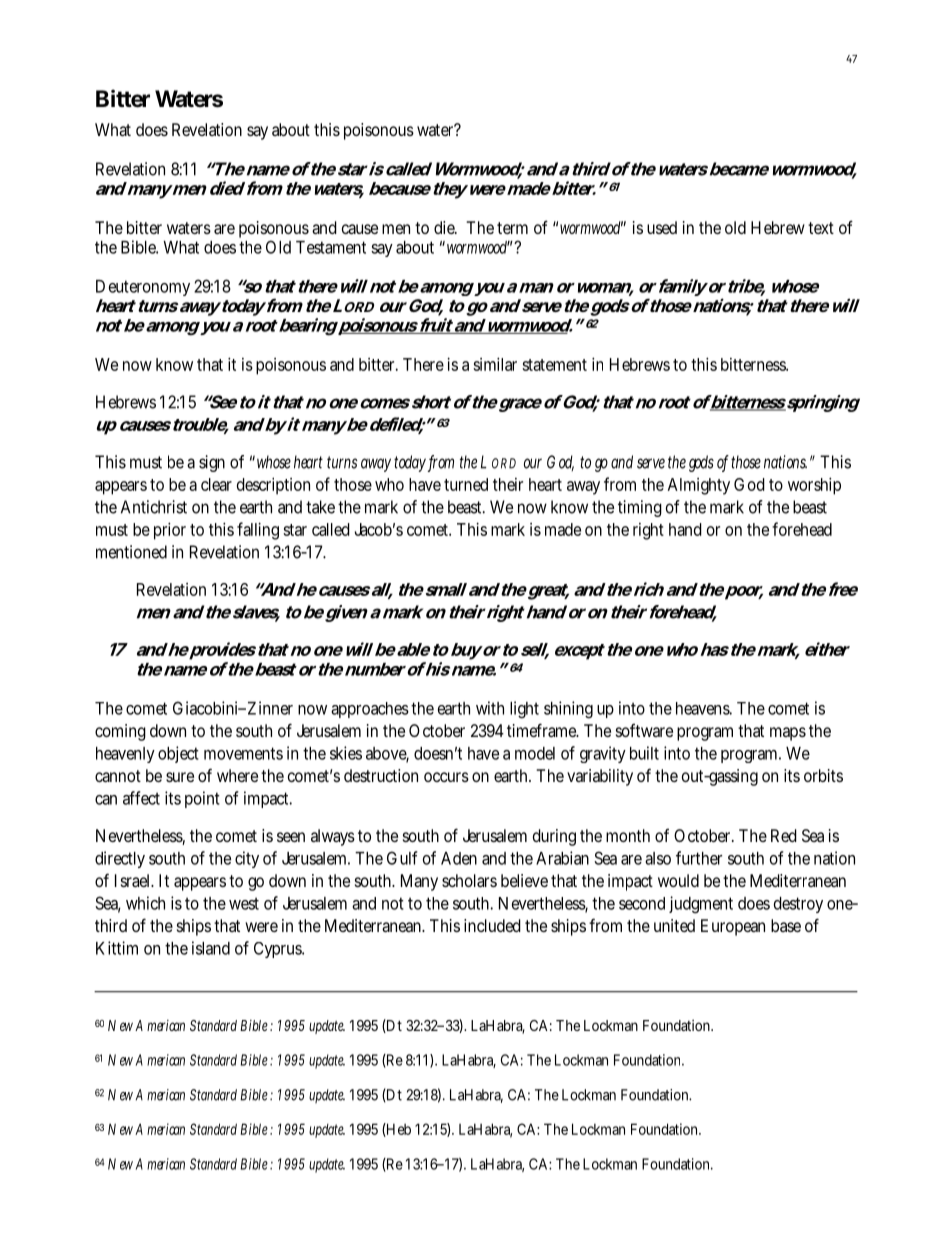  I want to click on Testament, so click(331, 247).
